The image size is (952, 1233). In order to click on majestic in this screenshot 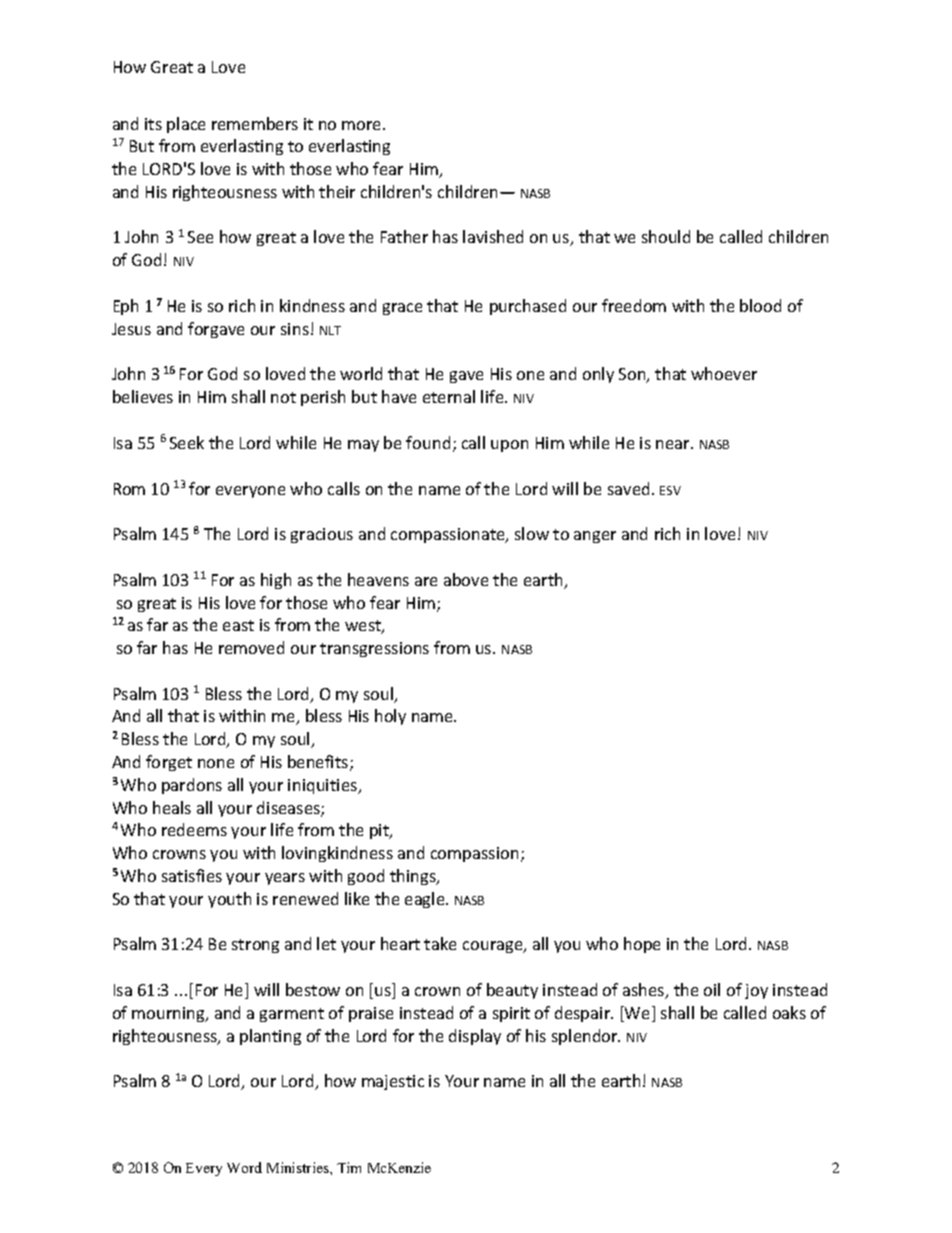, I will do `click(393, 1082)`.
